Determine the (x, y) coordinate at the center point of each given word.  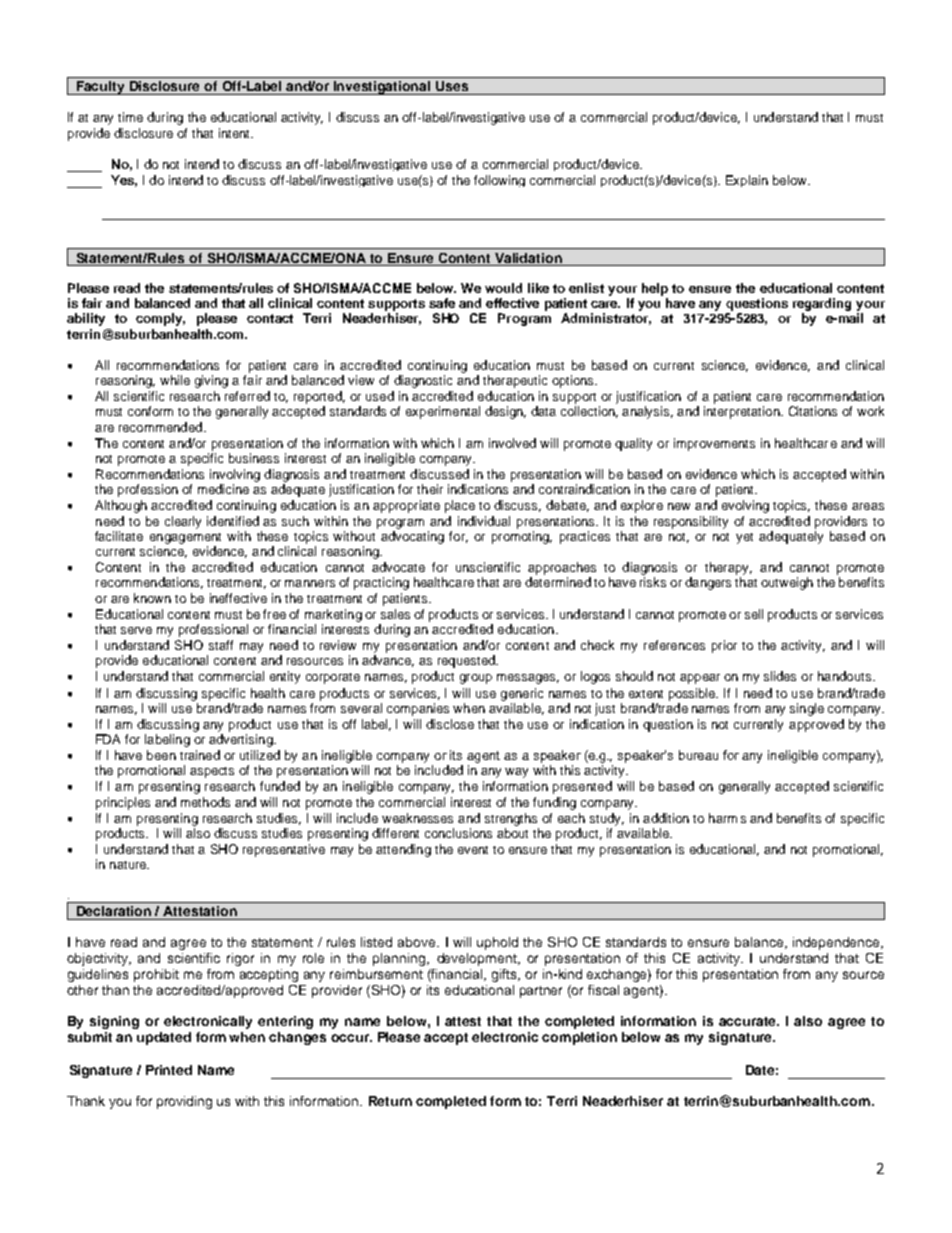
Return (390, 1101)
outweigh (787, 583)
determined (558, 582)
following (499, 181)
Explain (747, 181)
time (130, 117)
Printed (169, 1070)
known (152, 598)
